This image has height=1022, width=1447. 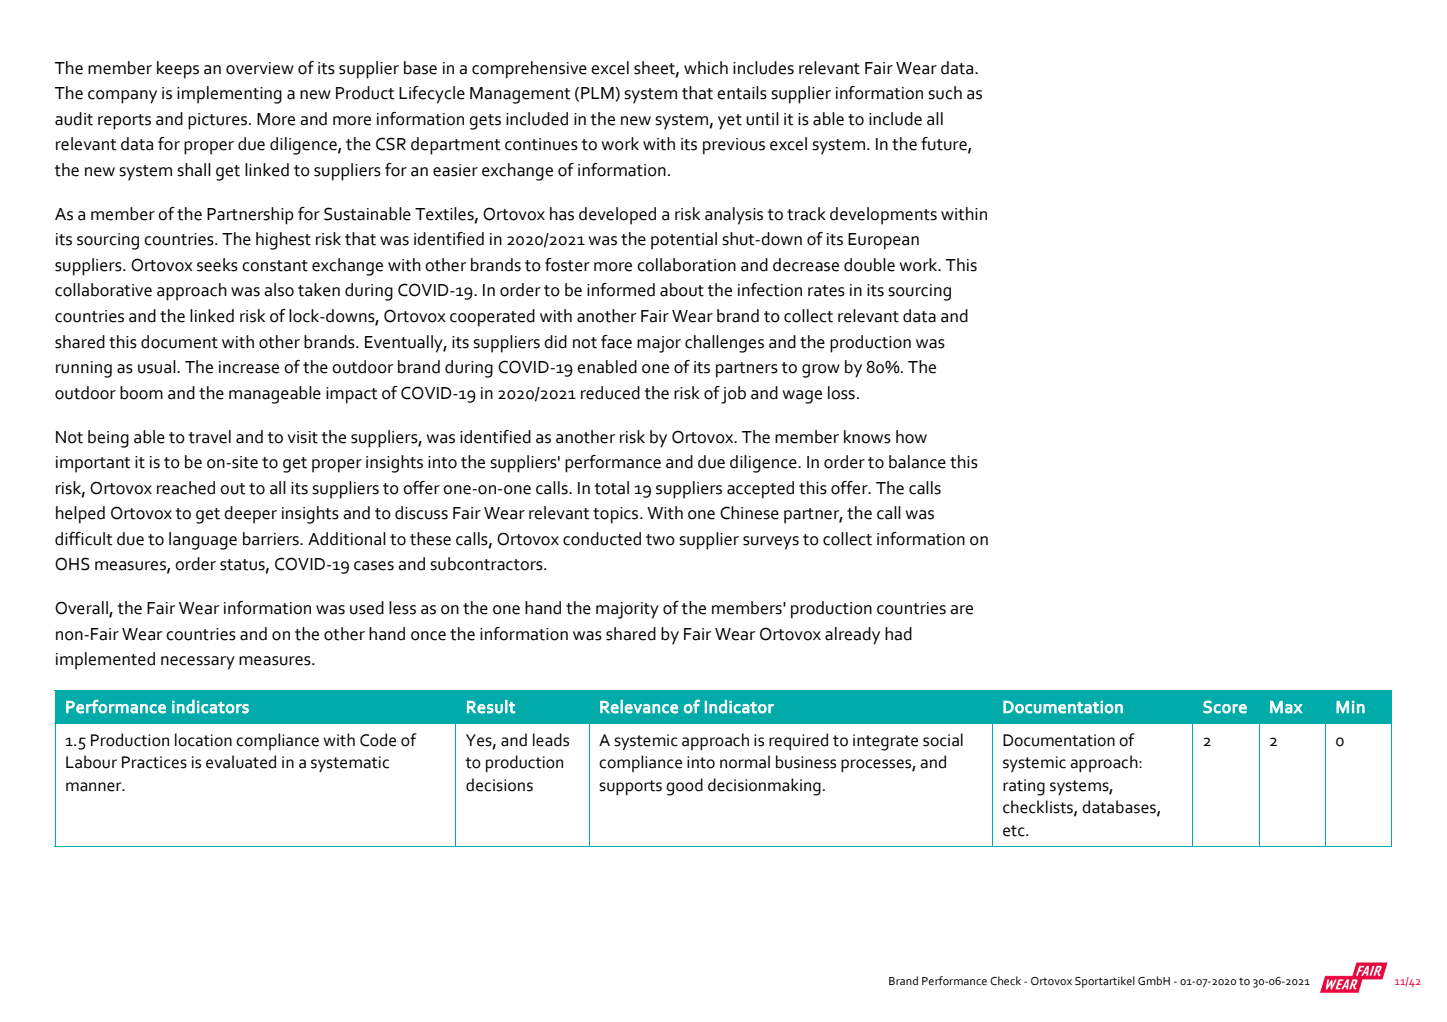 I want to click on good, so click(x=684, y=787).
